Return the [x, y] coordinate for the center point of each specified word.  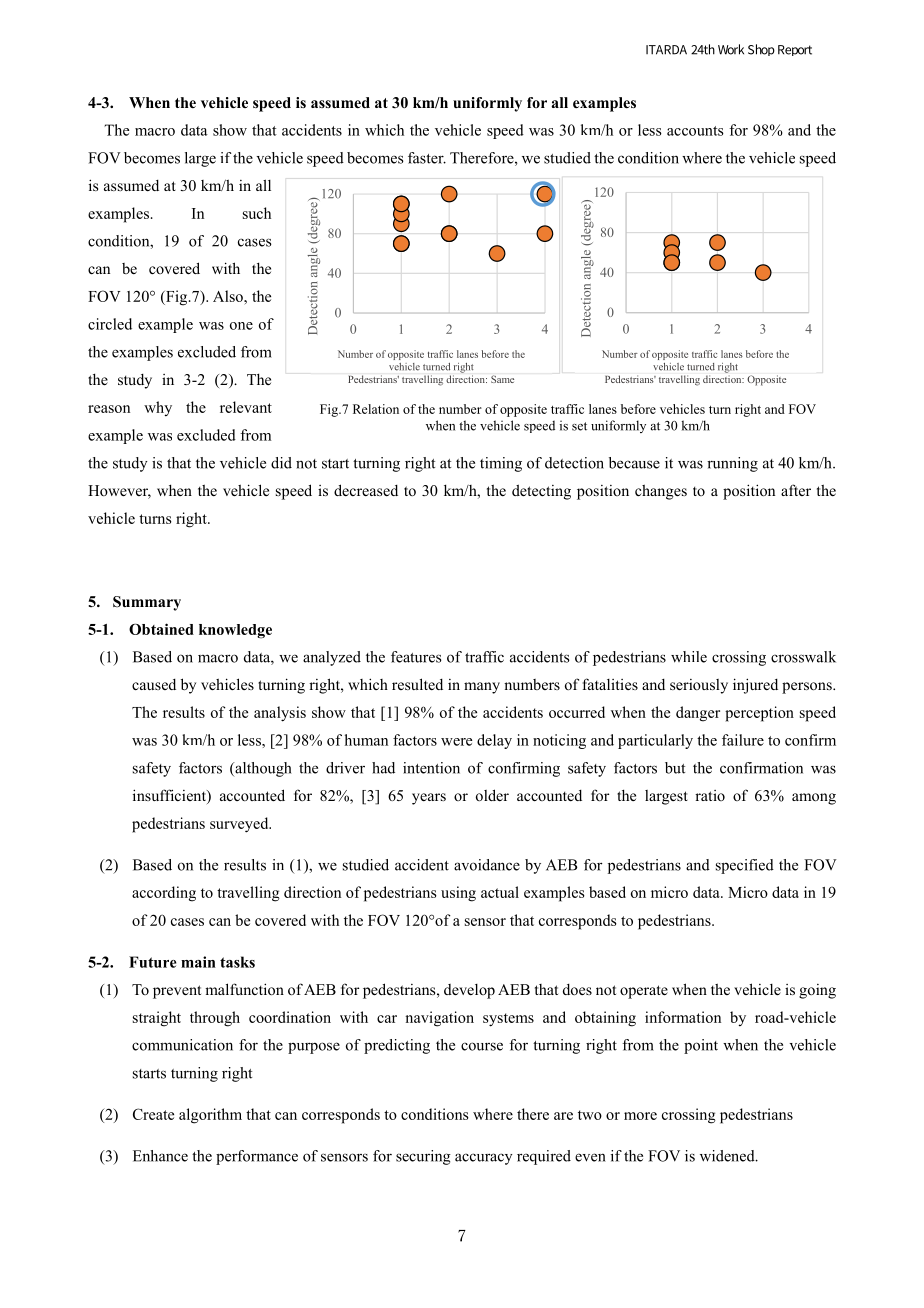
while [689, 657]
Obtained [161, 629]
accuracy [483, 1159]
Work [731, 49]
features [416, 657]
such [257, 213]
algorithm [210, 1116]
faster [427, 158]
